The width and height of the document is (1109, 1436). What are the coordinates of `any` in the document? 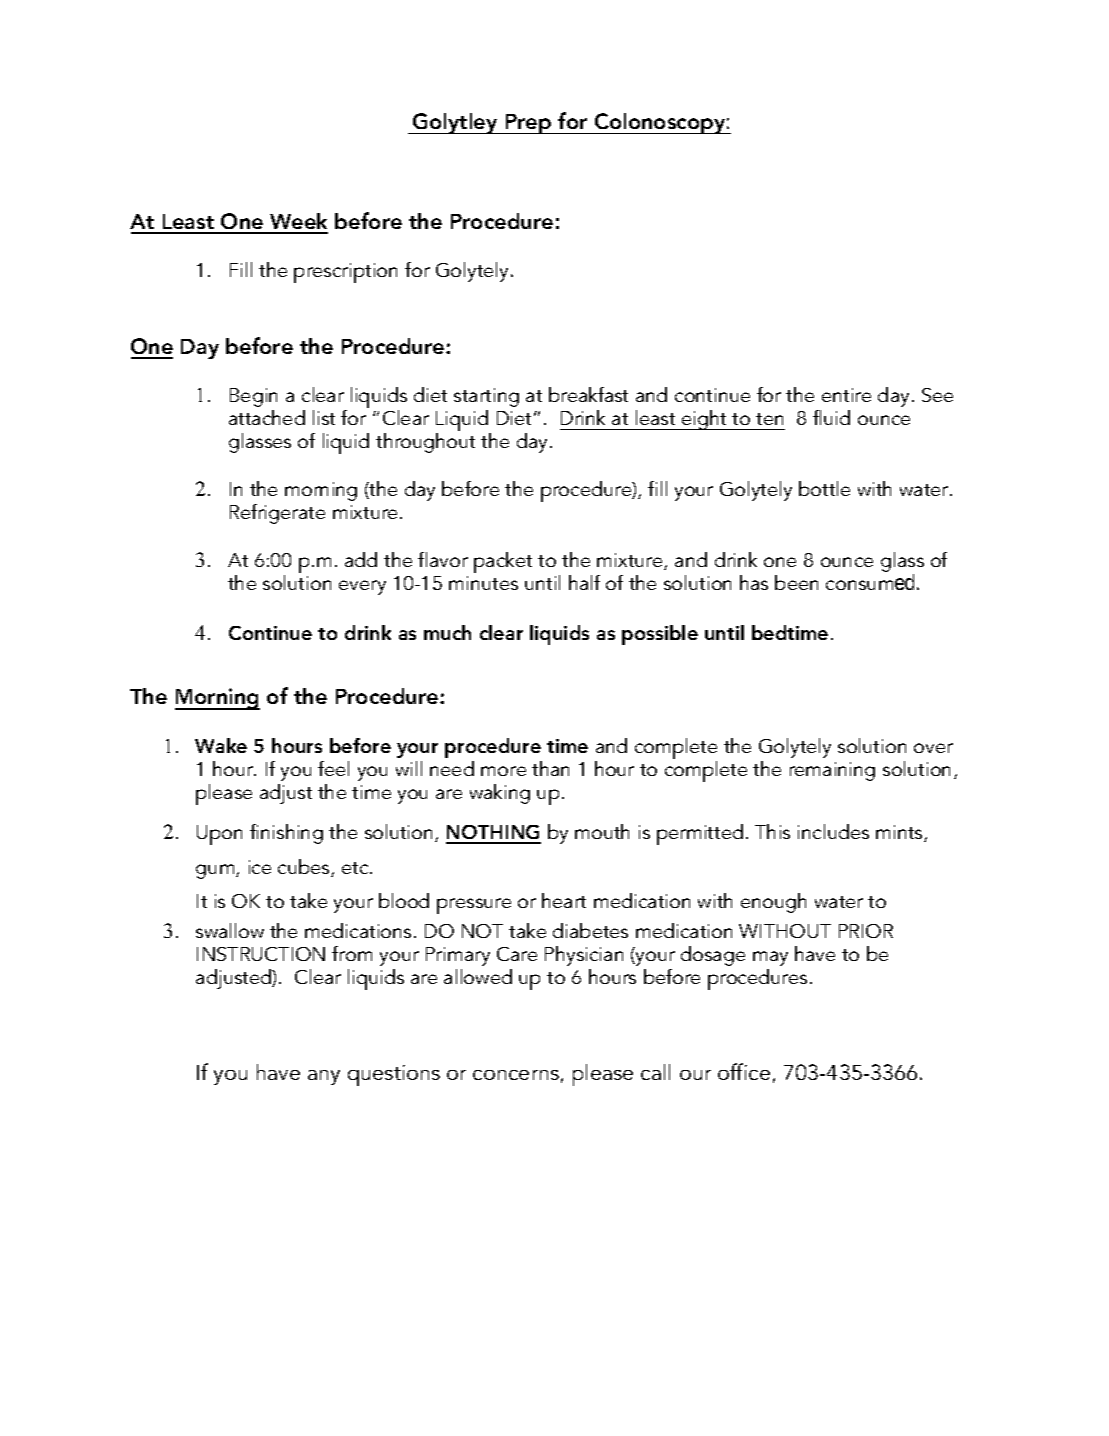 It's located at (324, 1077).
